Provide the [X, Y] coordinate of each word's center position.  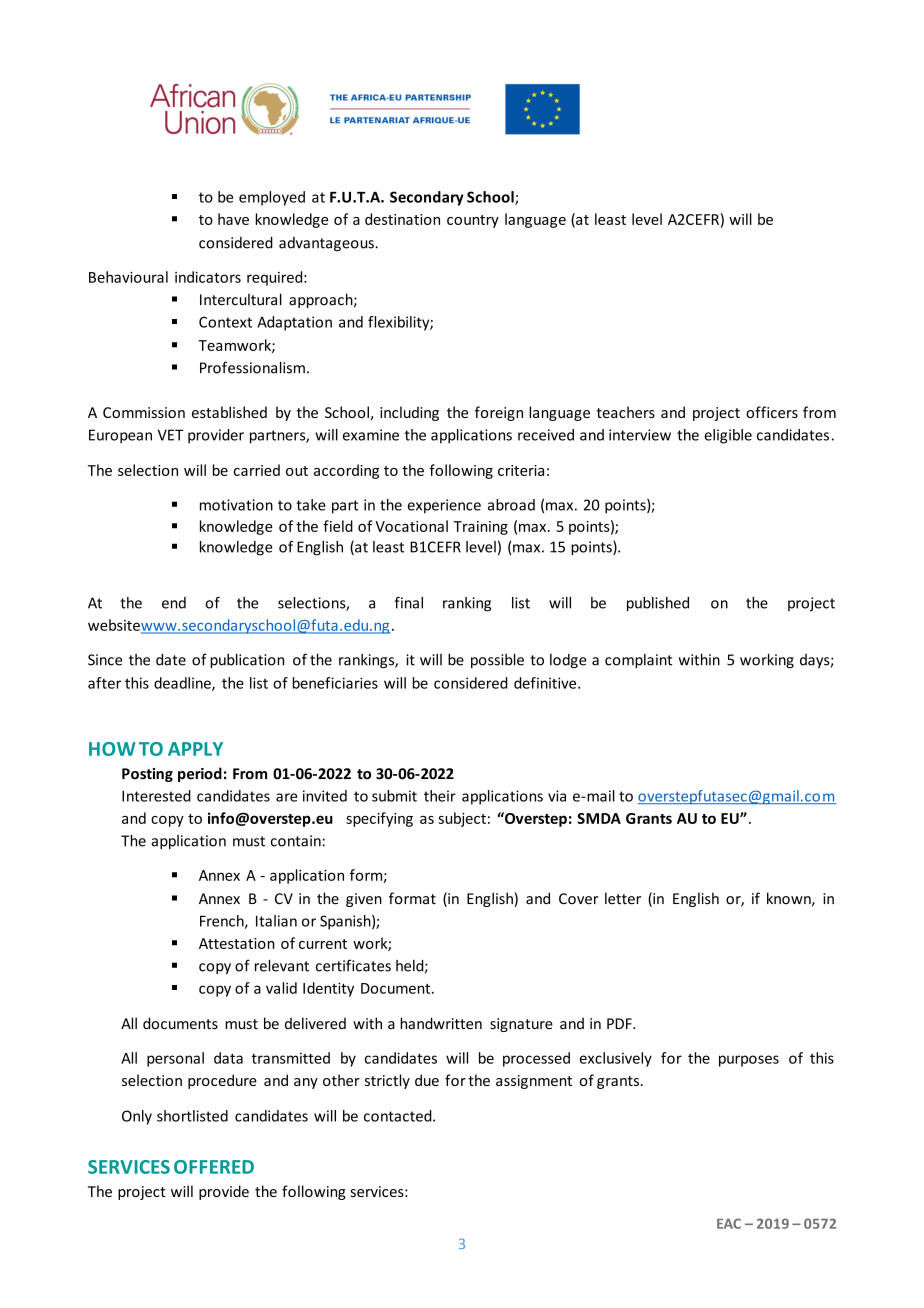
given [364, 900]
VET [170, 435]
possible [497, 660]
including [409, 413]
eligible [728, 436]
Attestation [236, 943]
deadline [183, 684]
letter [623, 898]
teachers [625, 412]
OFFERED [214, 1167]
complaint [638, 661]
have [233, 219]
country [473, 221]
